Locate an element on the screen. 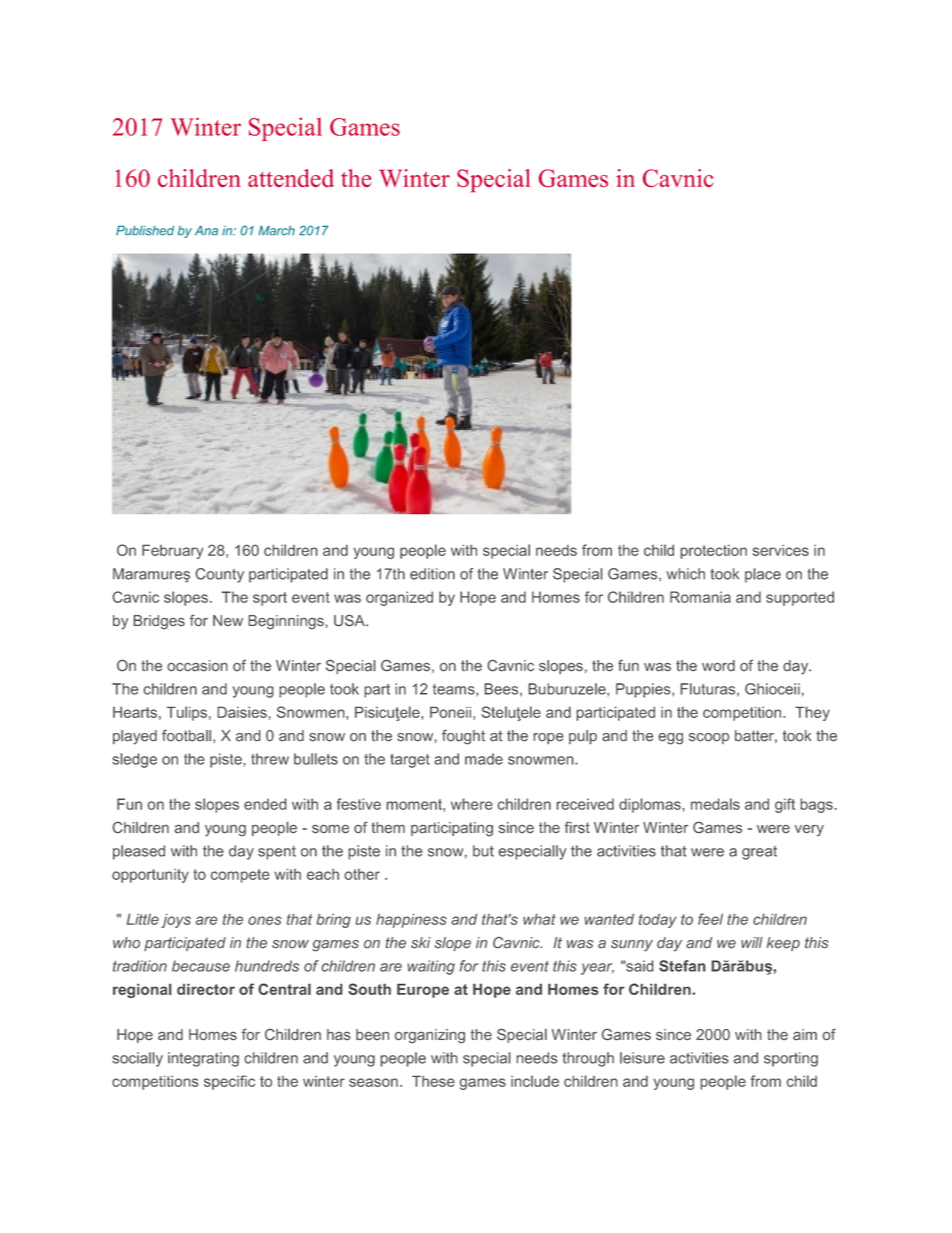 The image size is (952, 1233). integrating is located at coordinates (203, 1059).
